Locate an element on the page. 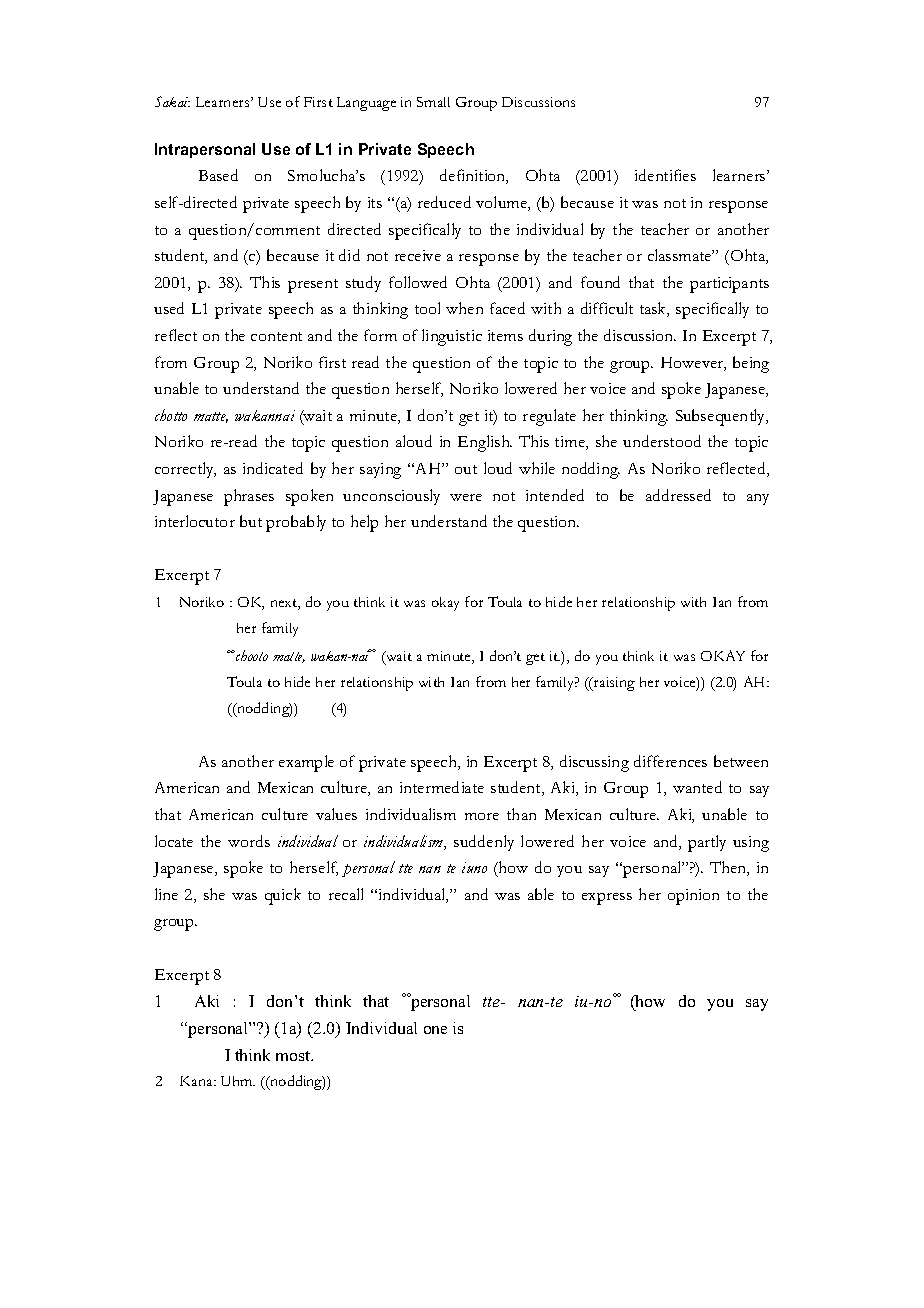  indicated is located at coordinates (273, 468).
